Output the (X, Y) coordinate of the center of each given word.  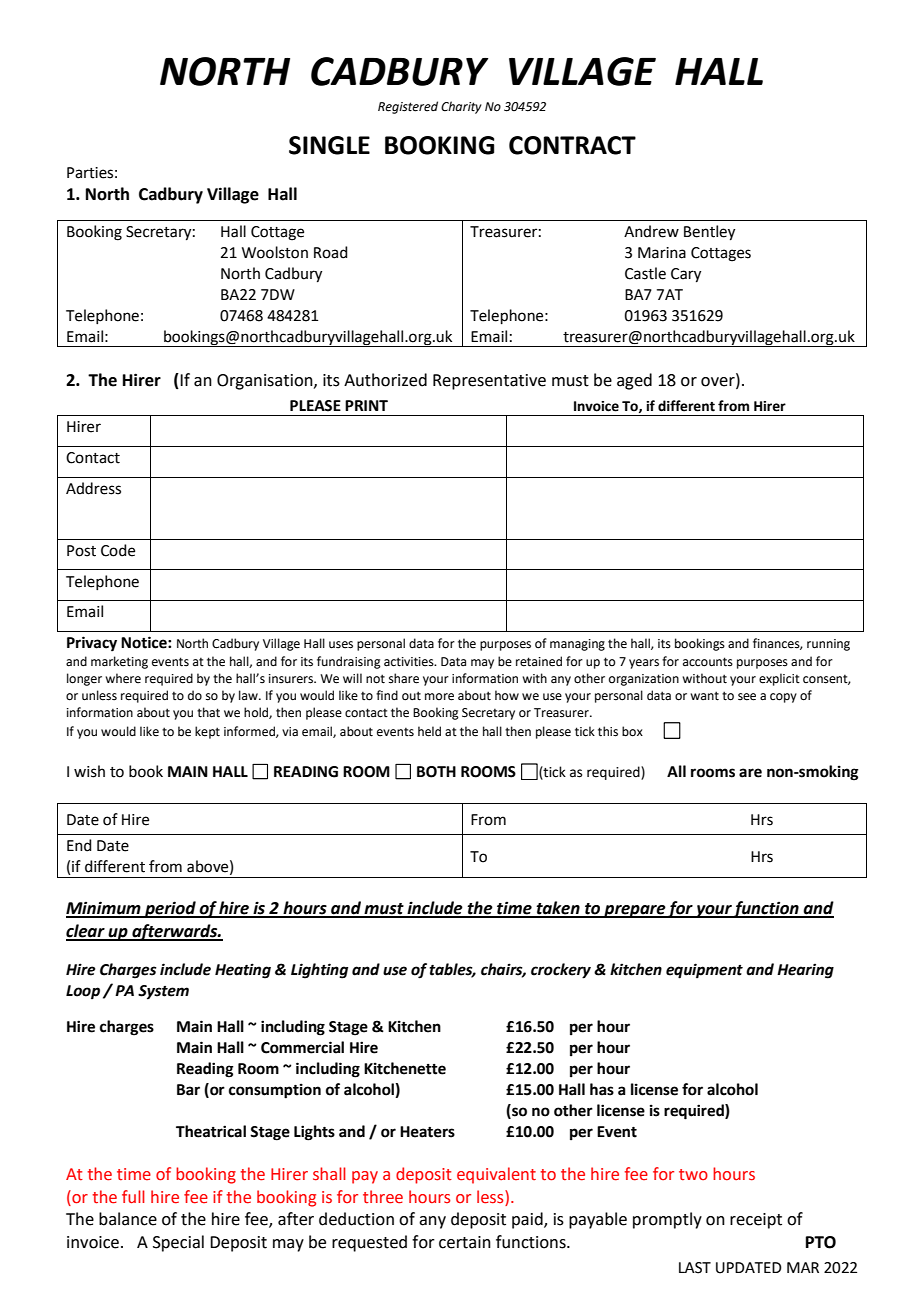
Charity (461, 107)
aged (634, 381)
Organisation (266, 382)
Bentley (709, 233)
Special (178, 1243)
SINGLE (329, 145)
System (163, 992)
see (747, 697)
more (439, 697)
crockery (561, 971)
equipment (704, 971)
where (123, 678)
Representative (489, 382)
